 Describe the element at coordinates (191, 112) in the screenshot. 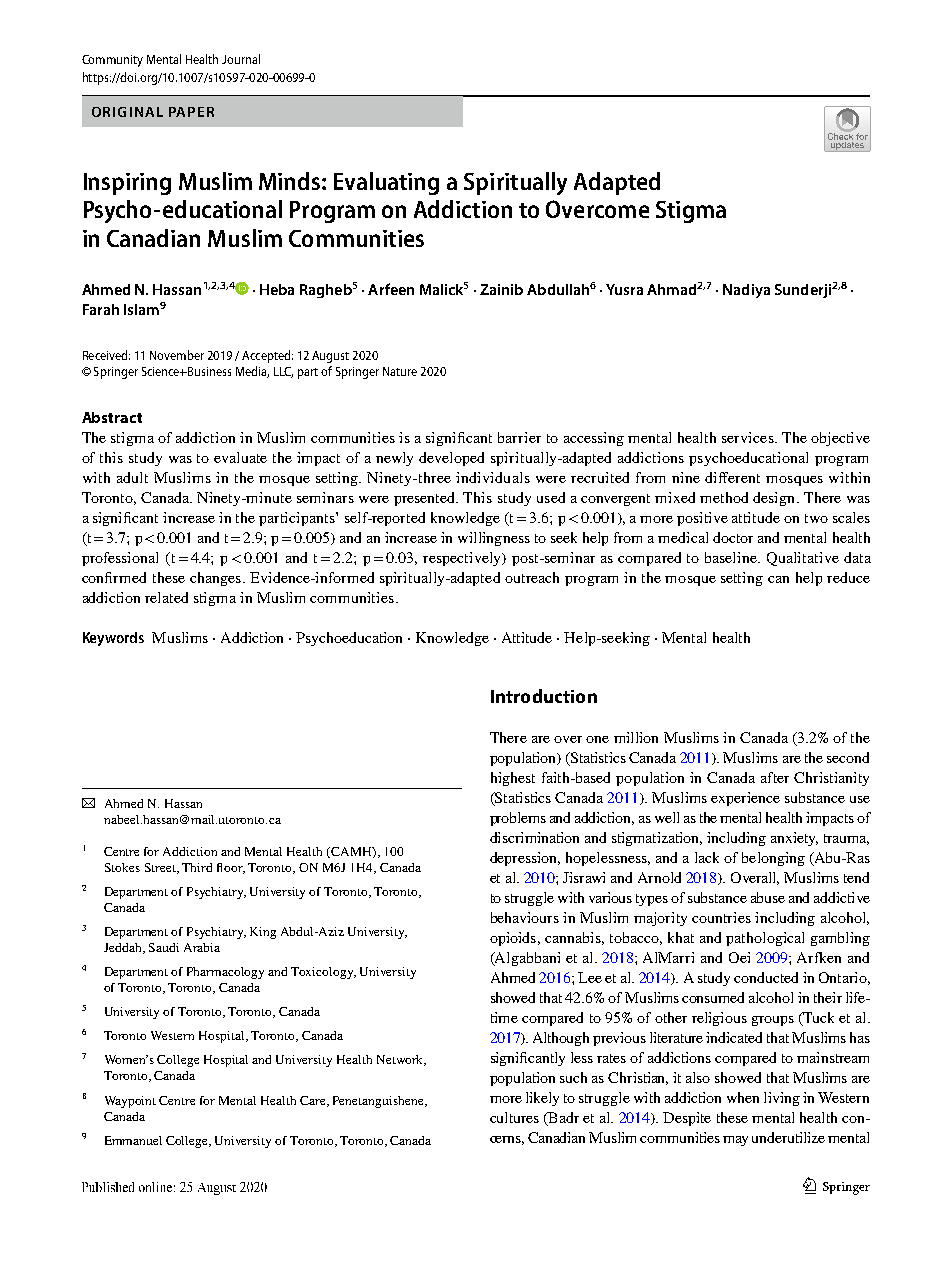

I see `PAPER` at that location.
